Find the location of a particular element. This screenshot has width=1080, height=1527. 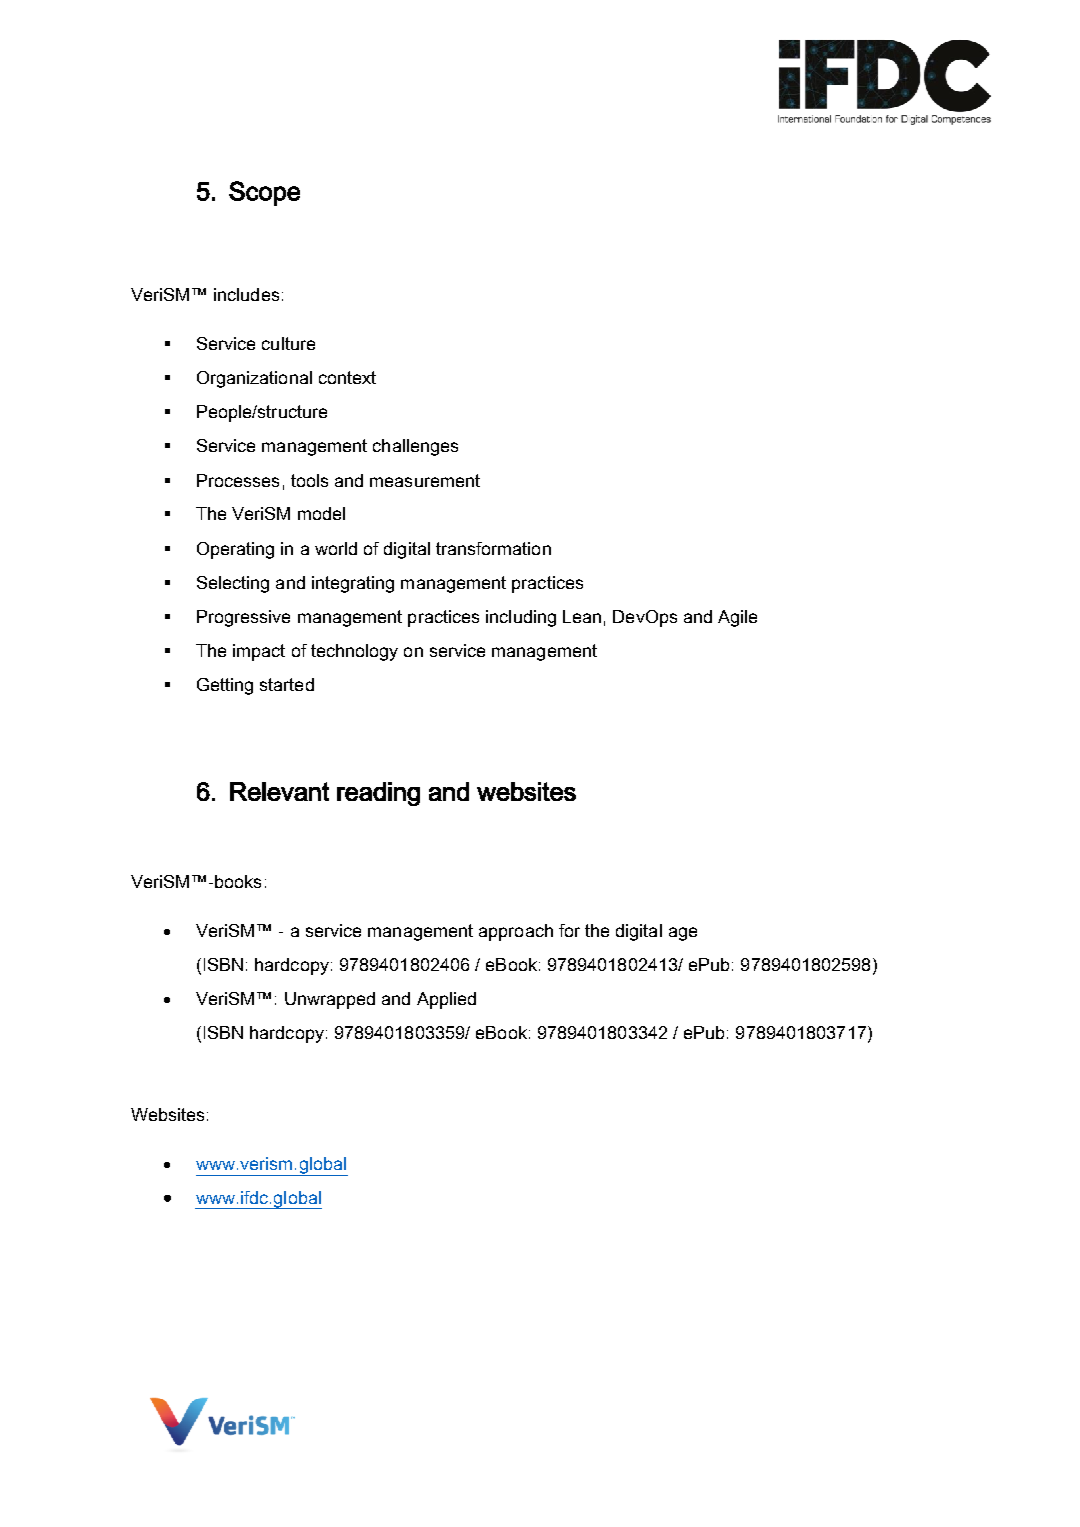

Agile is located at coordinates (737, 618).
